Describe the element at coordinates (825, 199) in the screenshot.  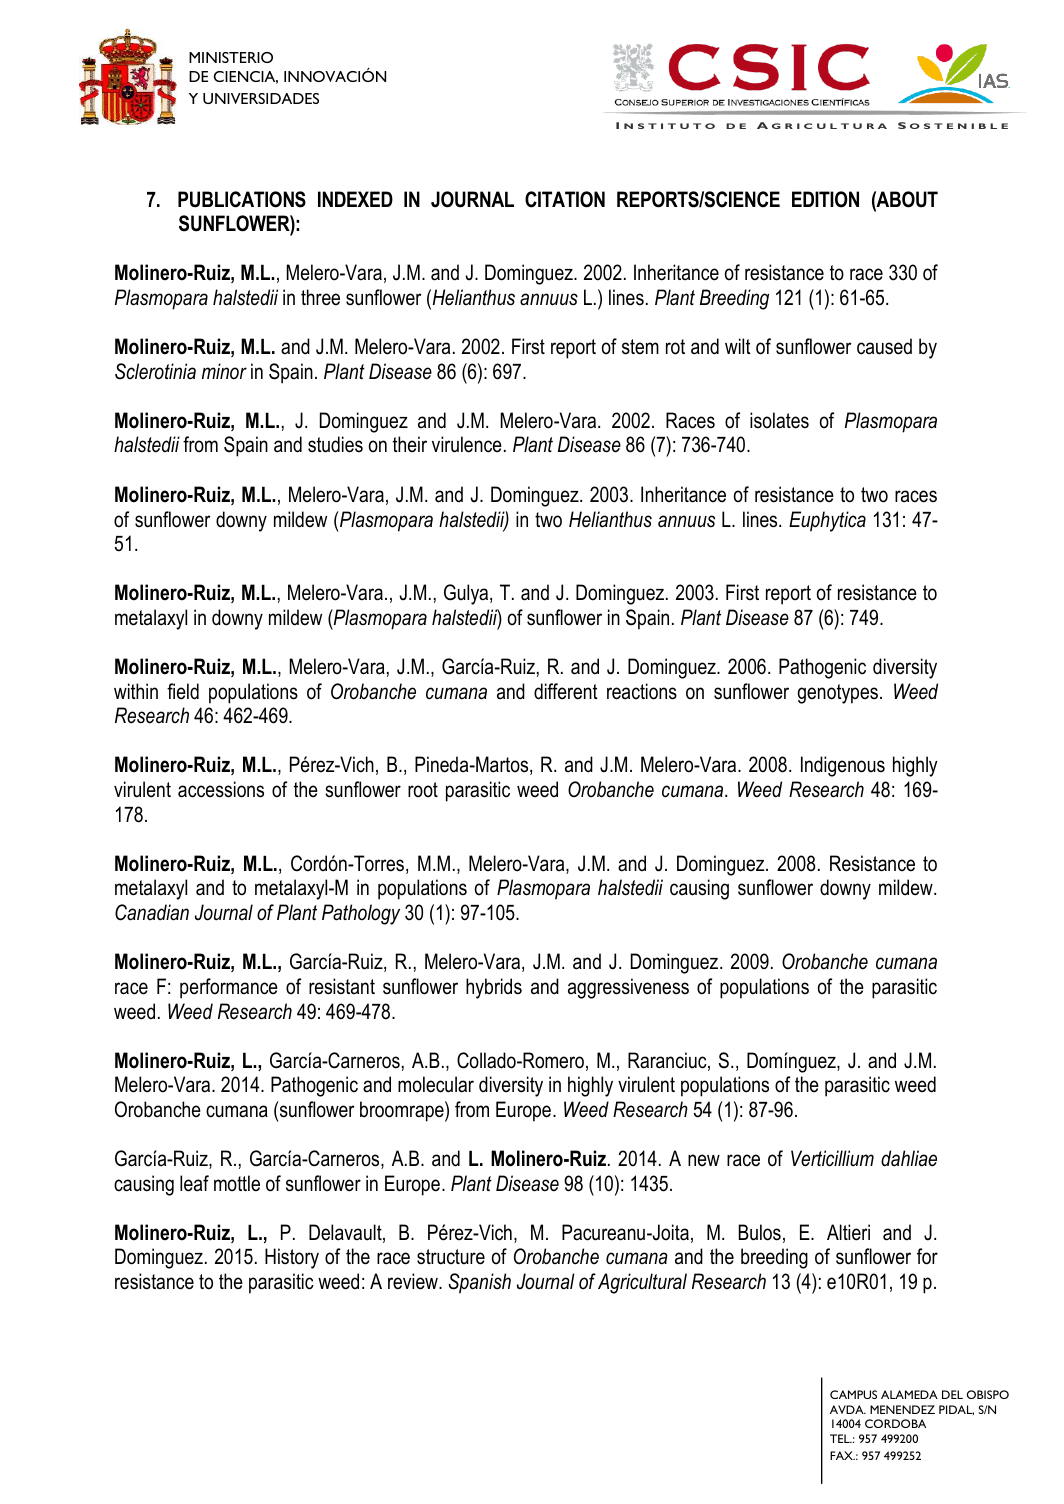
I see `EDITION` at that location.
